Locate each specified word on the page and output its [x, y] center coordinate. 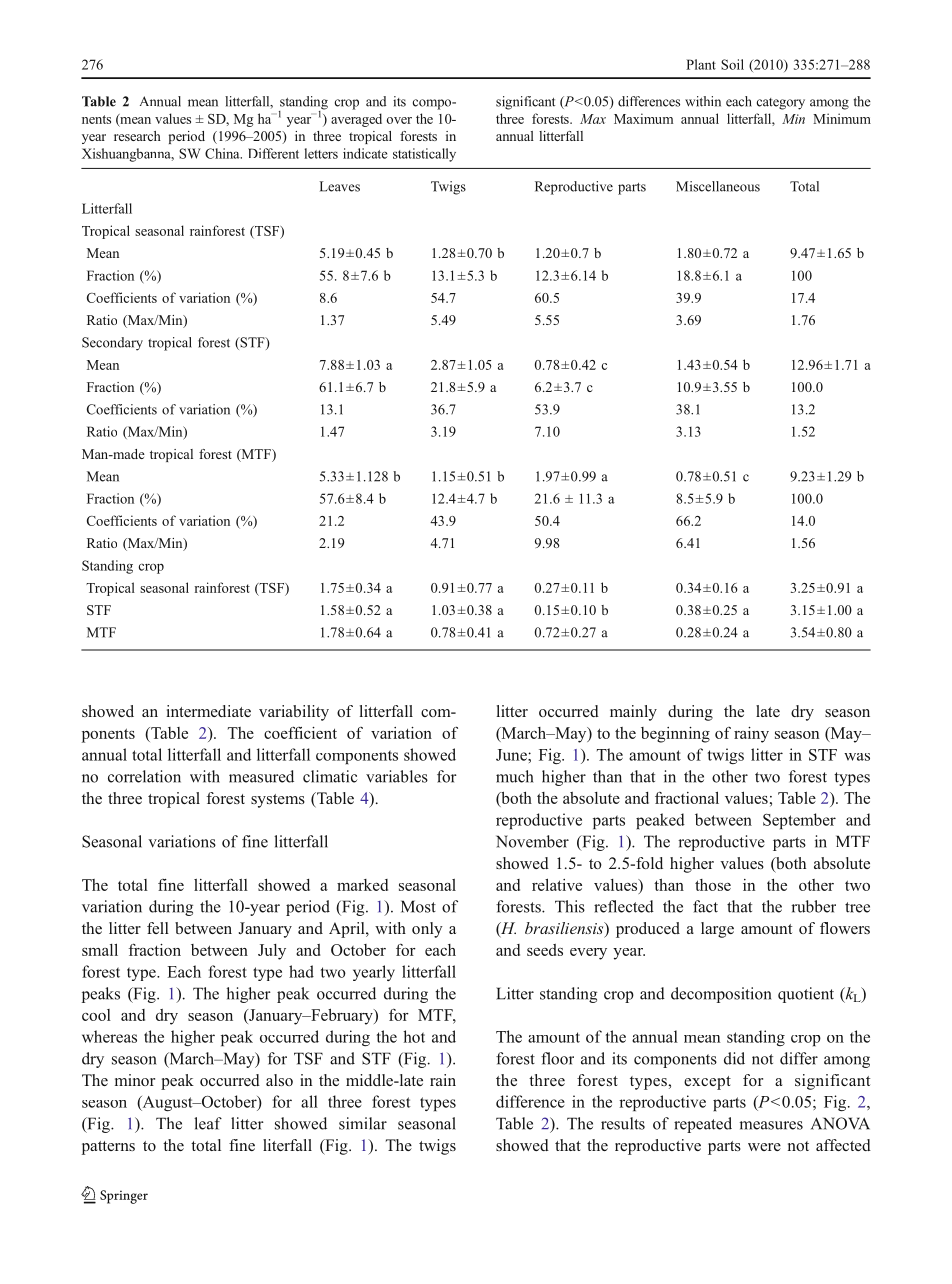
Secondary [112, 344]
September [799, 821]
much [514, 776]
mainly [633, 713]
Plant [701, 64]
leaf [208, 1123]
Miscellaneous [718, 186]
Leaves [339, 186]
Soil [732, 64]
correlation [144, 776]
